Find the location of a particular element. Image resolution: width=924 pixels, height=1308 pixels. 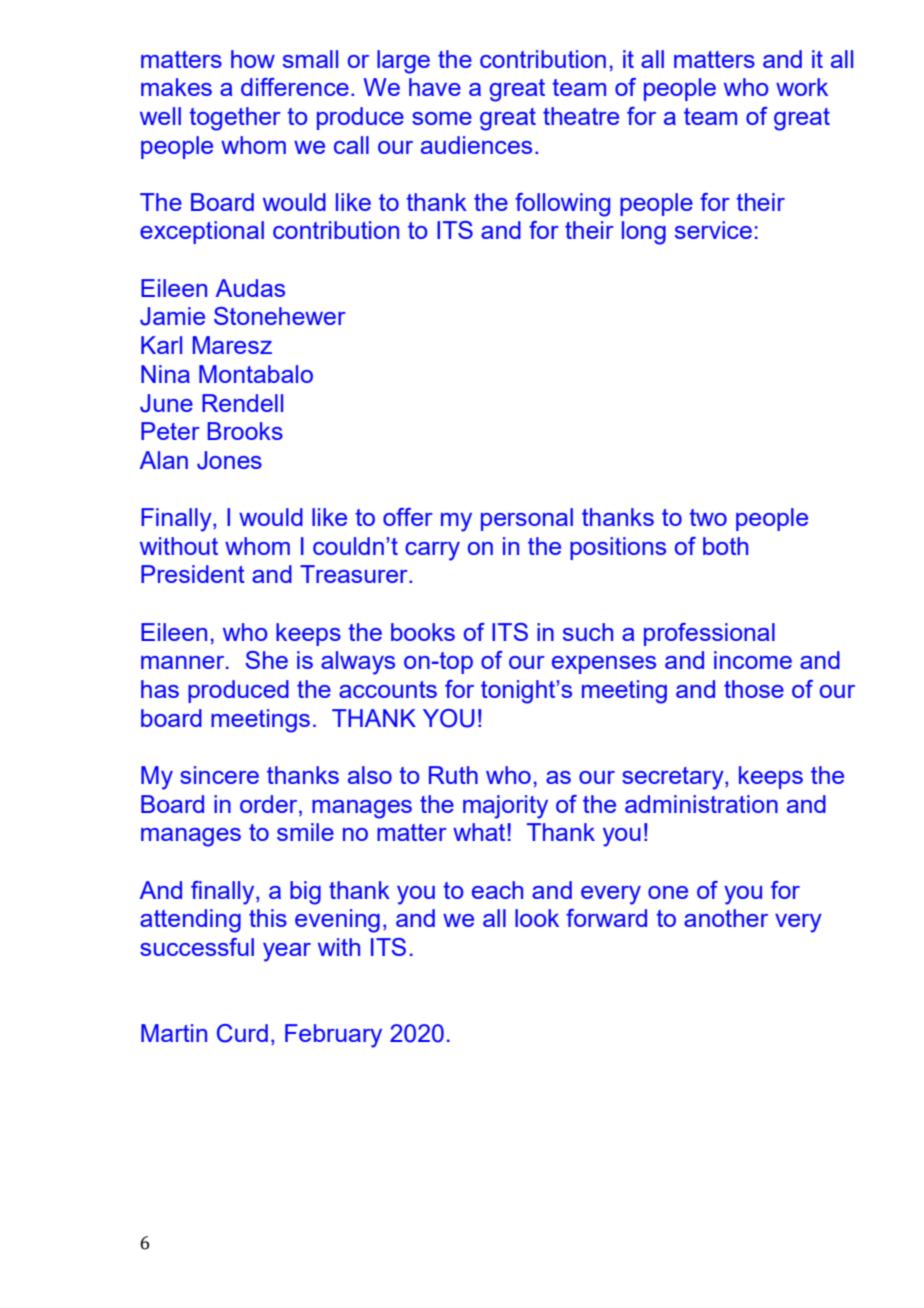

another is located at coordinates (726, 918).
